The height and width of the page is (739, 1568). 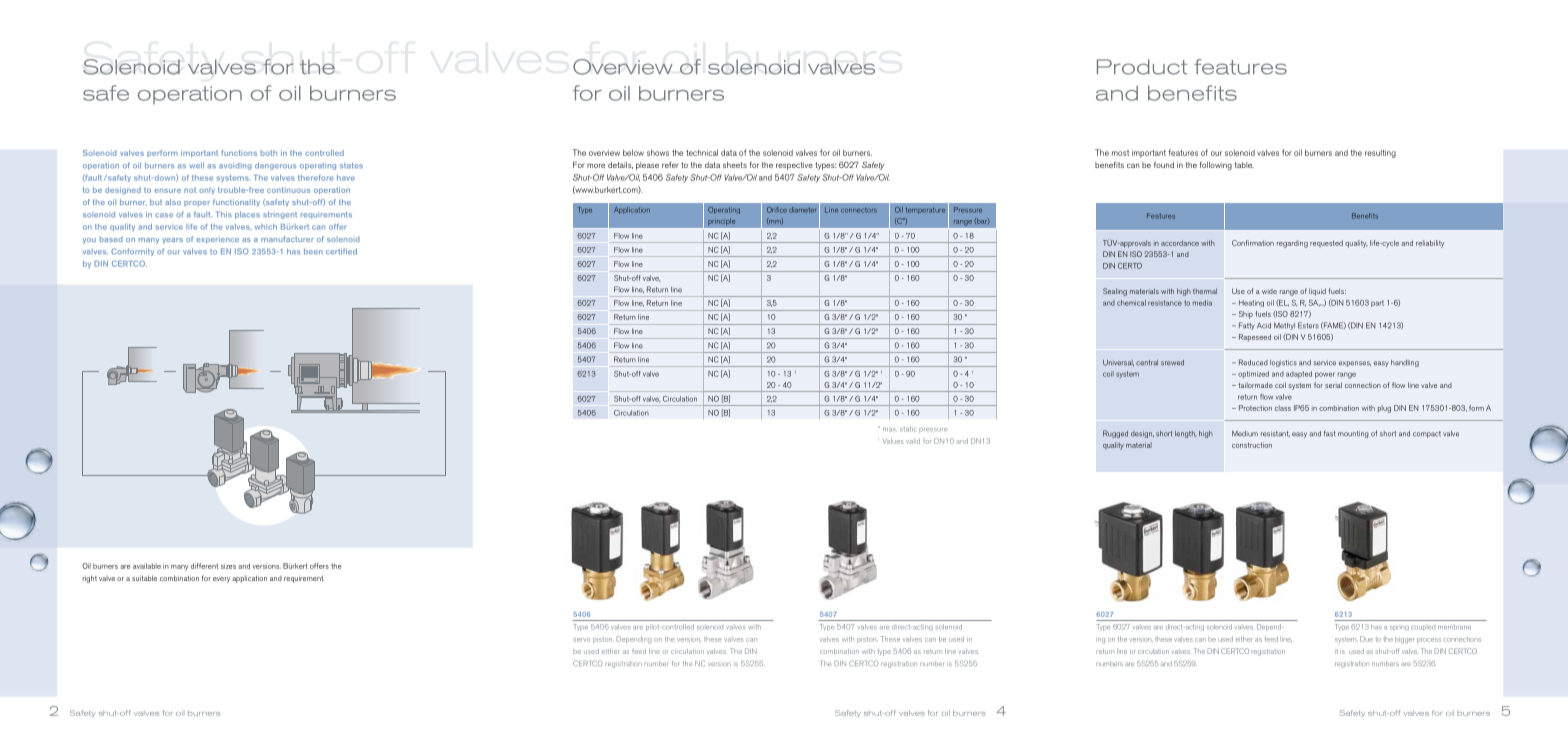 What do you see at coordinates (1252, 445) in the page?
I see `construction` at bounding box center [1252, 445].
